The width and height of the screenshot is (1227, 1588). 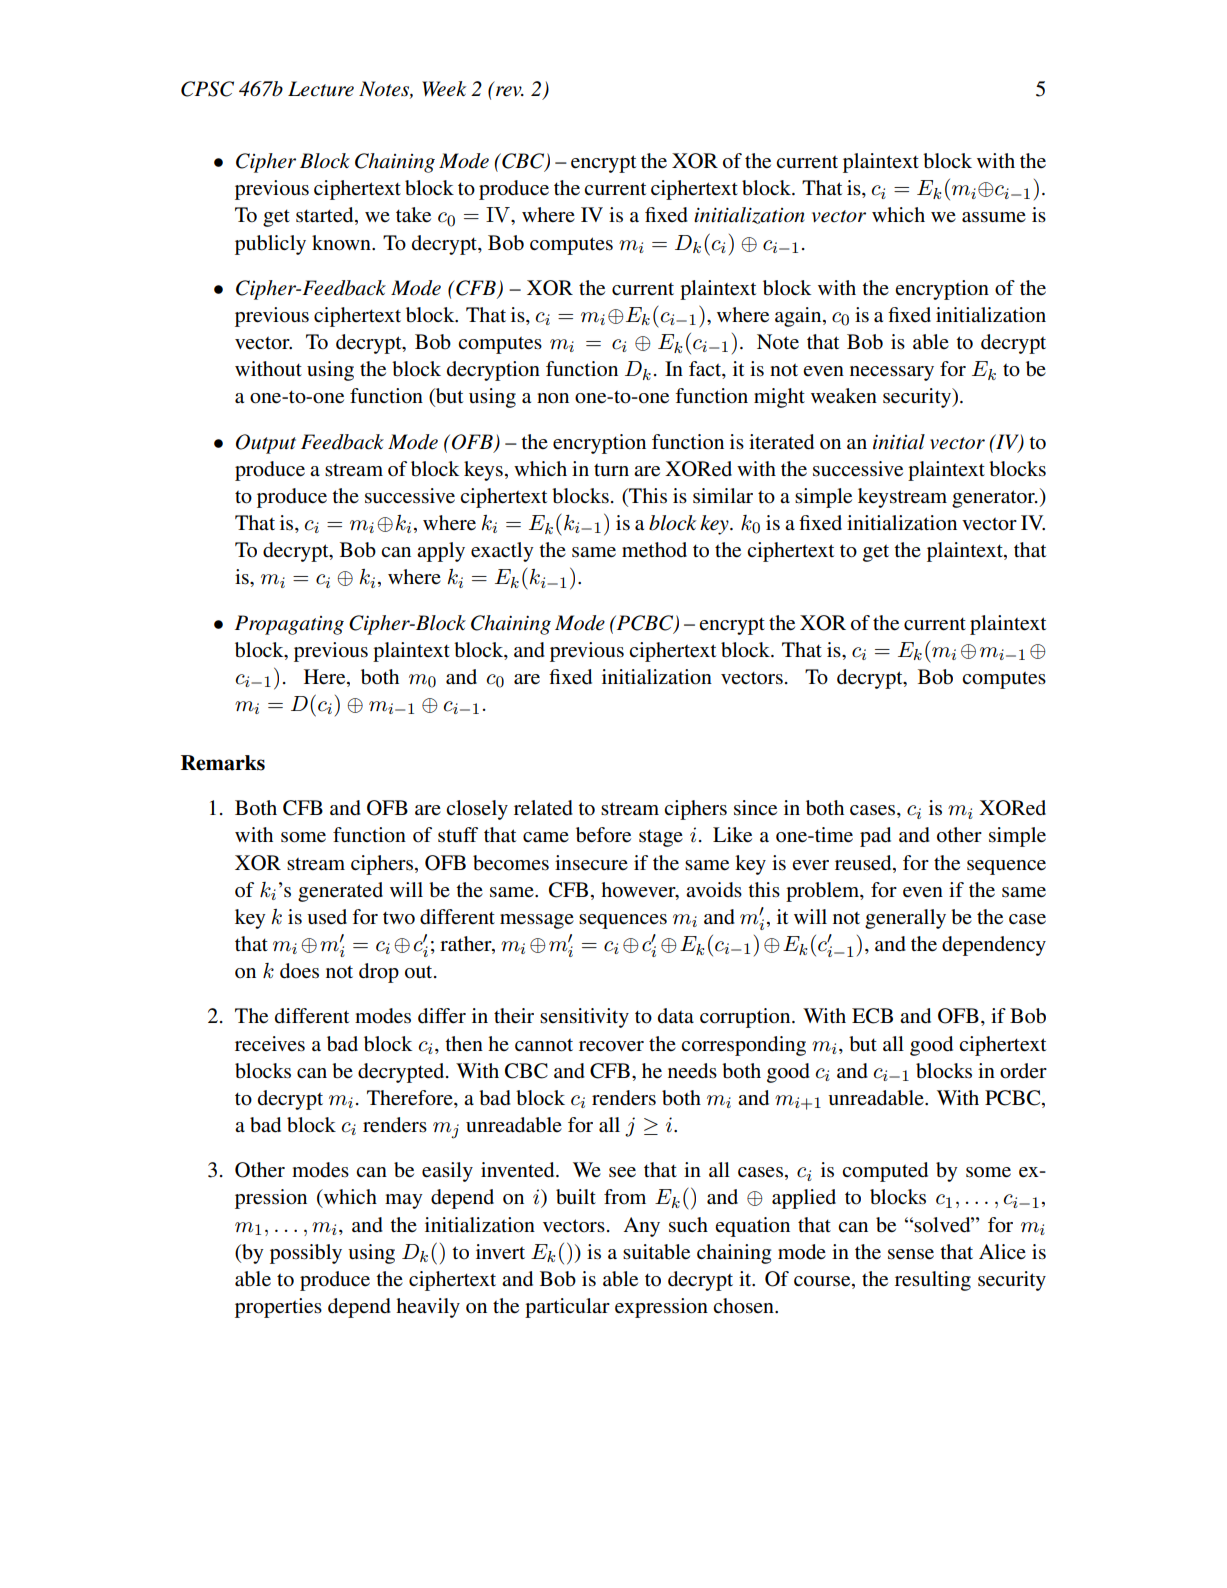 What do you see at coordinates (994, 217) in the screenshot?
I see `assume` at bounding box center [994, 217].
